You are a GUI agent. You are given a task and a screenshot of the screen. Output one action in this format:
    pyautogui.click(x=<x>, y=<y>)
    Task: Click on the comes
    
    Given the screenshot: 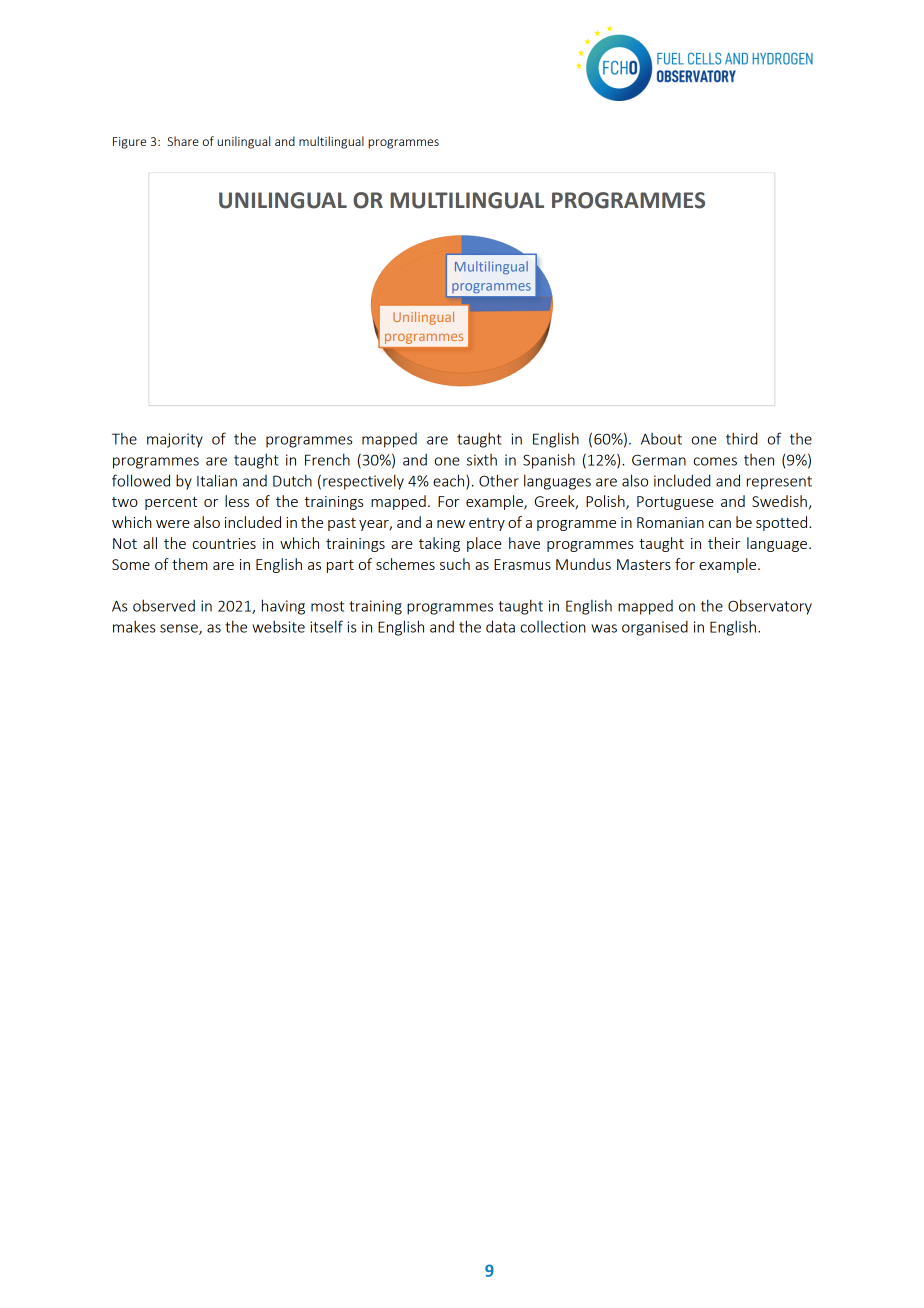 What is the action you would take?
    pyautogui.click(x=715, y=461)
